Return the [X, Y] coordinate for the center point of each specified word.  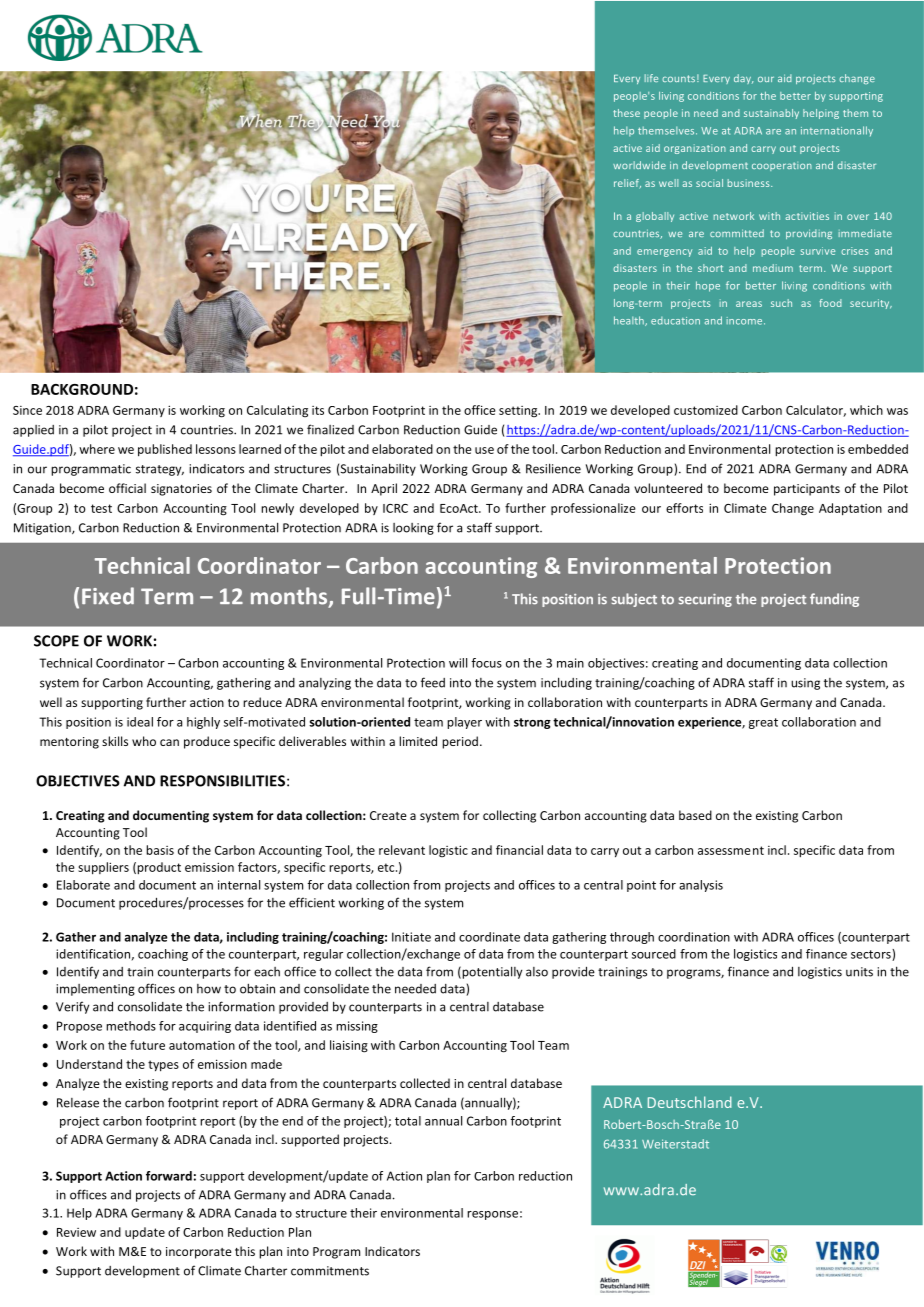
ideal [140, 722]
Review [76, 1232]
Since [27, 410]
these [626, 113]
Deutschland [690, 1102]
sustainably [771, 114]
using [805, 684]
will [458, 663]
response [492, 1215]
